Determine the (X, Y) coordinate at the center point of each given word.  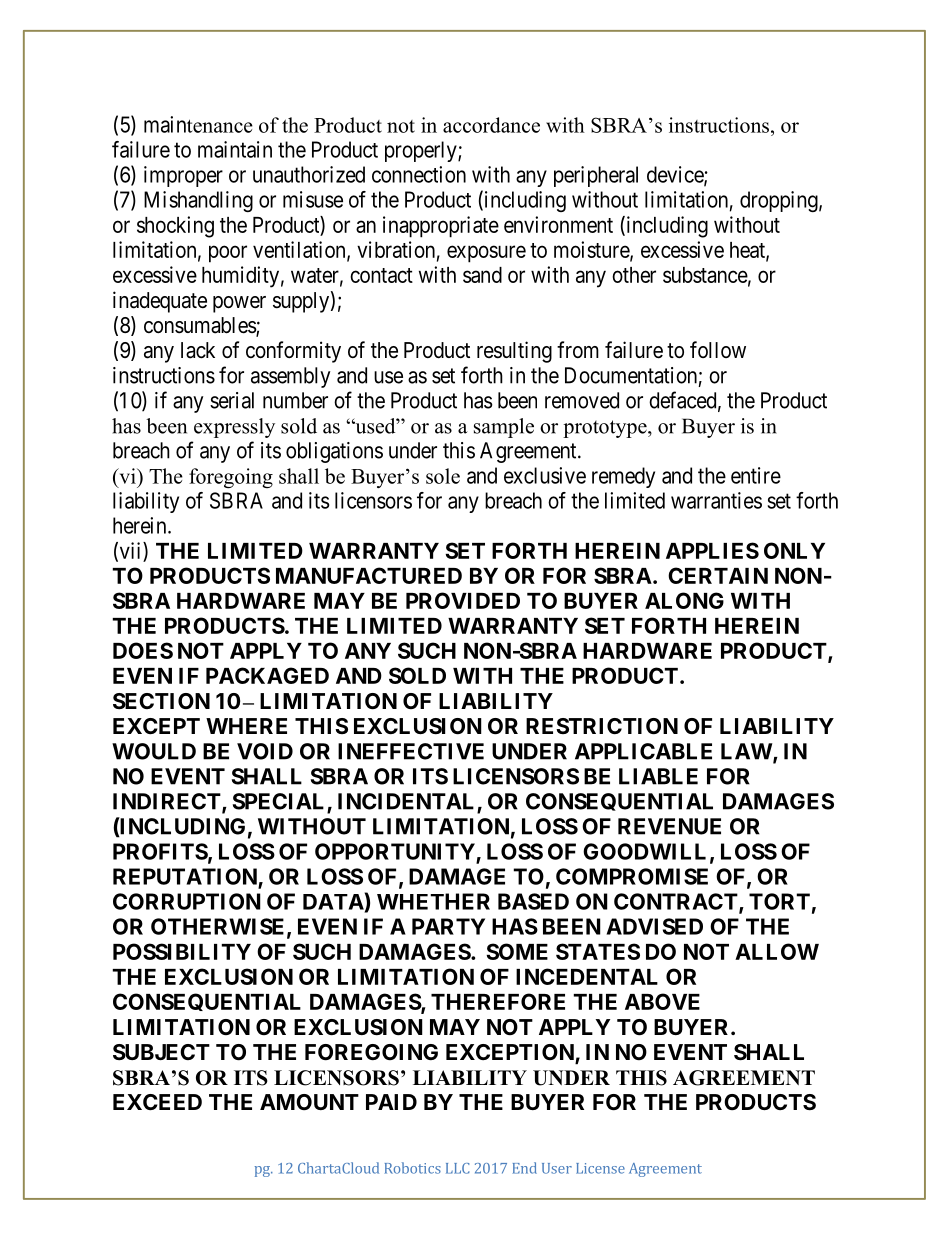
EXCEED (157, 1102)
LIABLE (658, 776)
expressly (234, 428)
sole (443, 476)
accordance (491, 125)
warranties (716, 500)
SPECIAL (280, 802)
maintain (235, 149)
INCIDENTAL (408, 802)
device (676, 175)
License (600, 1168)
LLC (457, 1168)
